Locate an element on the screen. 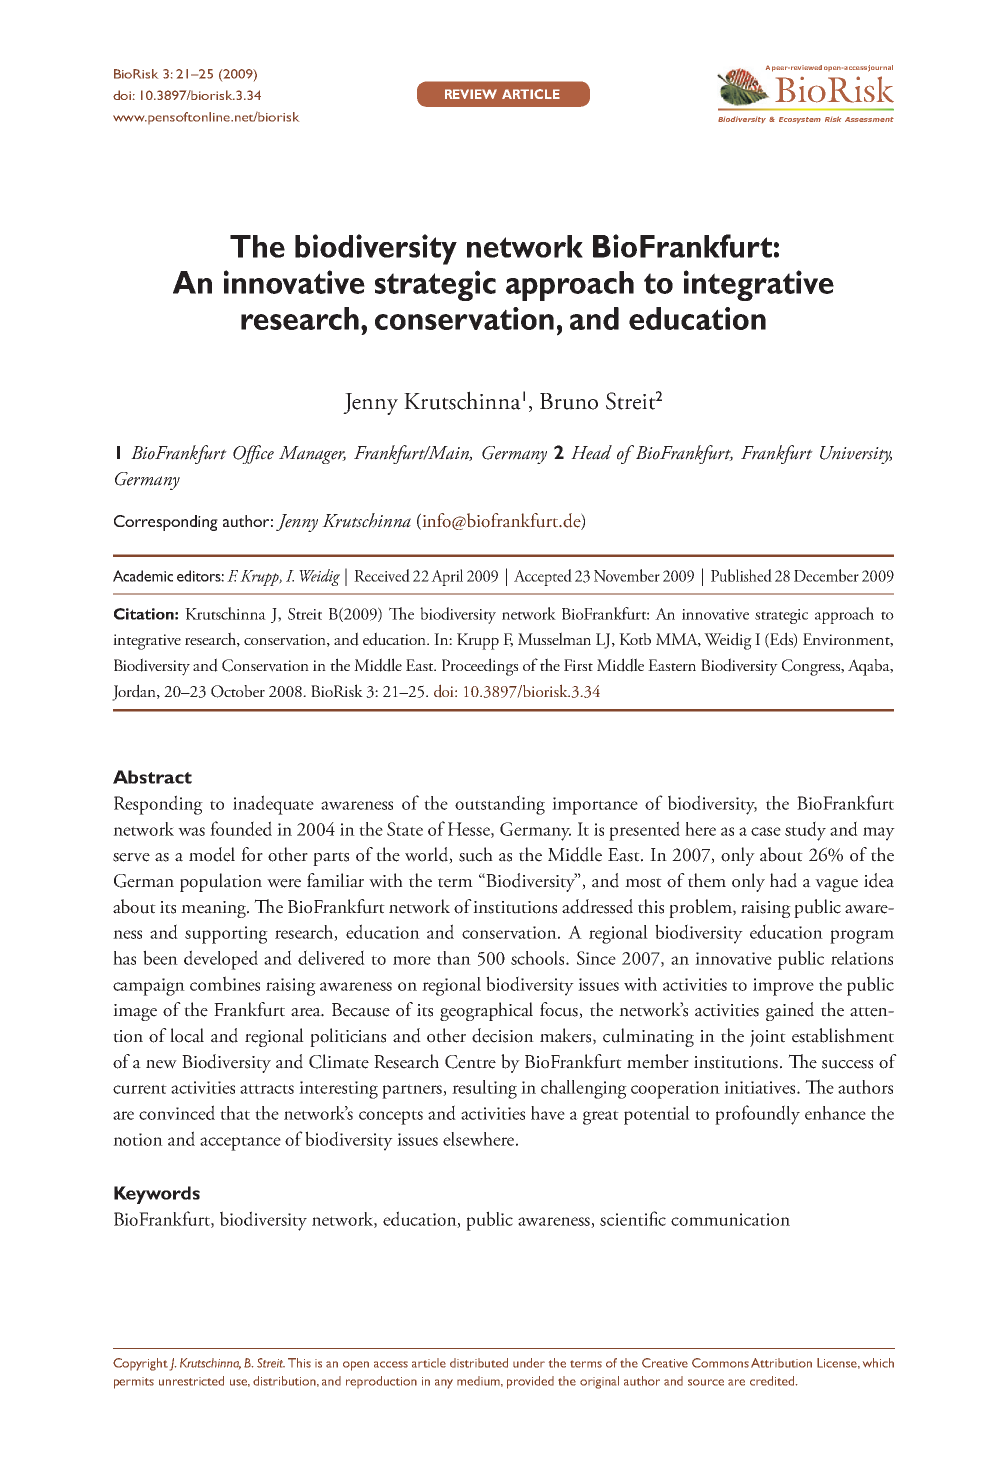  Proceedings is located at coordinates (480, 667).
